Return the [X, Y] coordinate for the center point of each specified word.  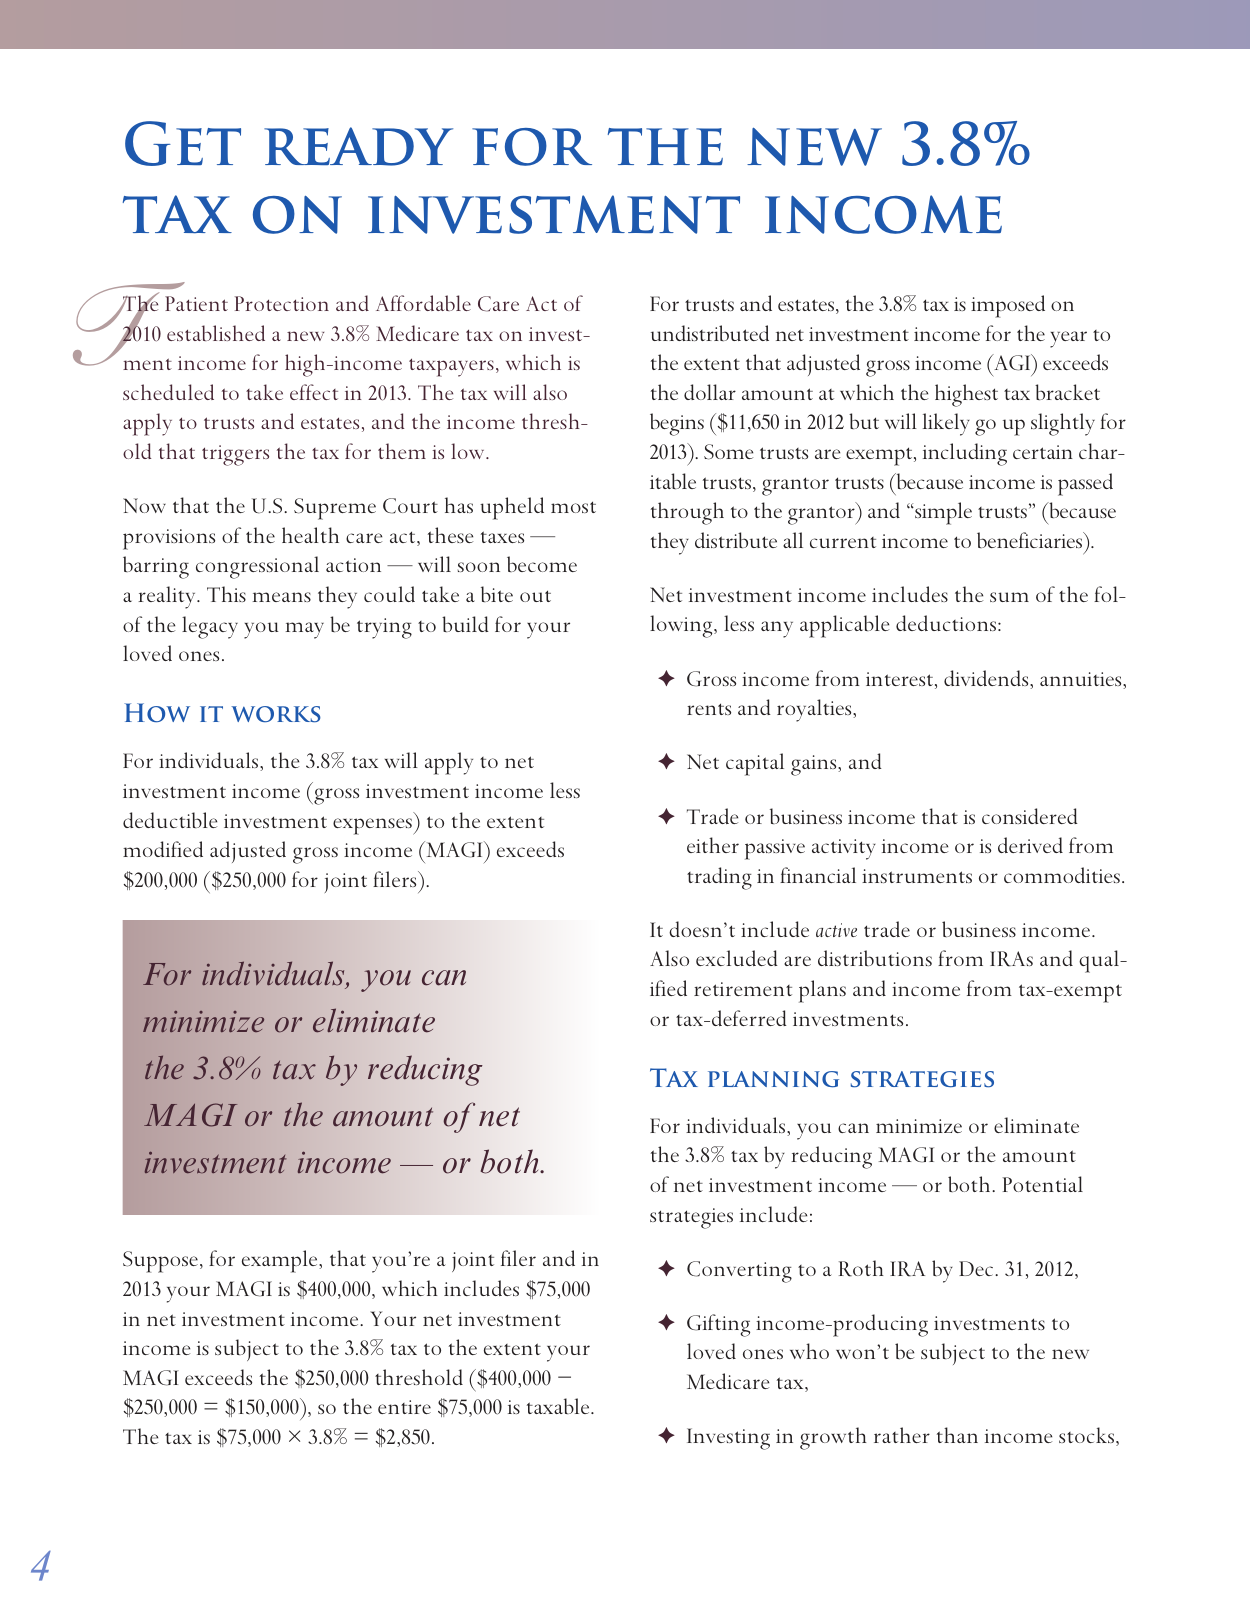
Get [183, 143]
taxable [559, 1406]
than [957, 1435]
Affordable [423, 303]
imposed [1008, 306]
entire [404, 1407]
